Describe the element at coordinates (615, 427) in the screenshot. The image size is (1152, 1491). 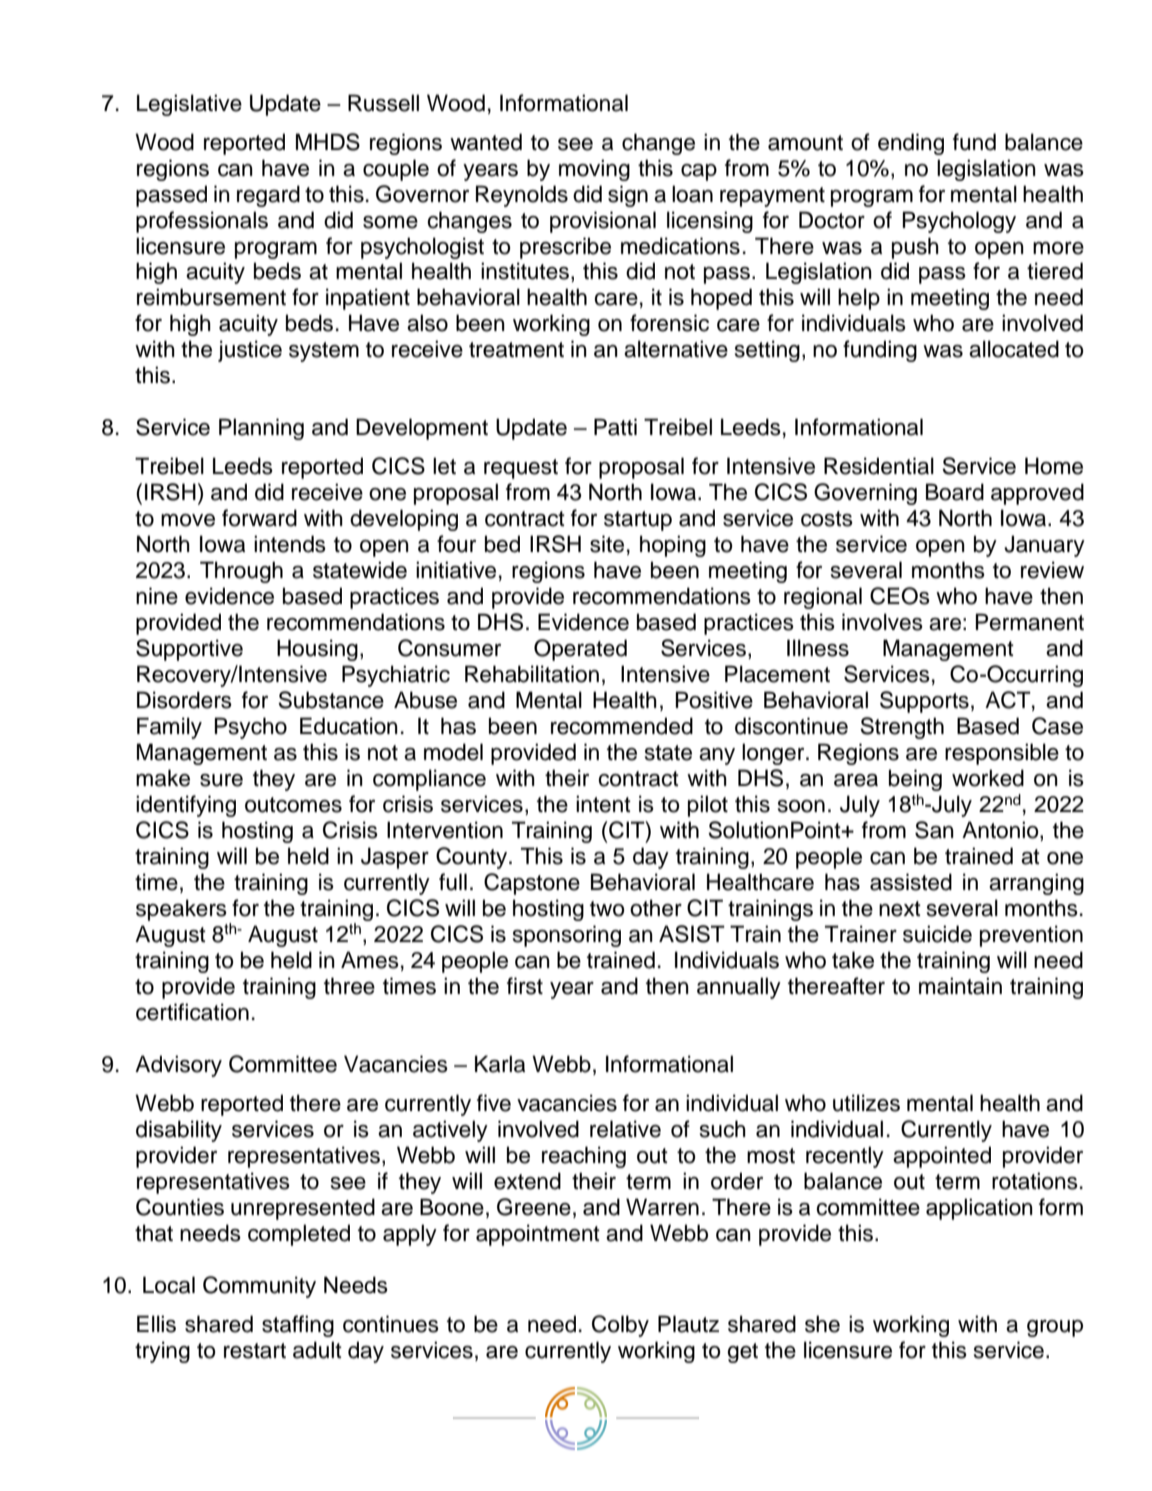
I see `Patti` at that location.
